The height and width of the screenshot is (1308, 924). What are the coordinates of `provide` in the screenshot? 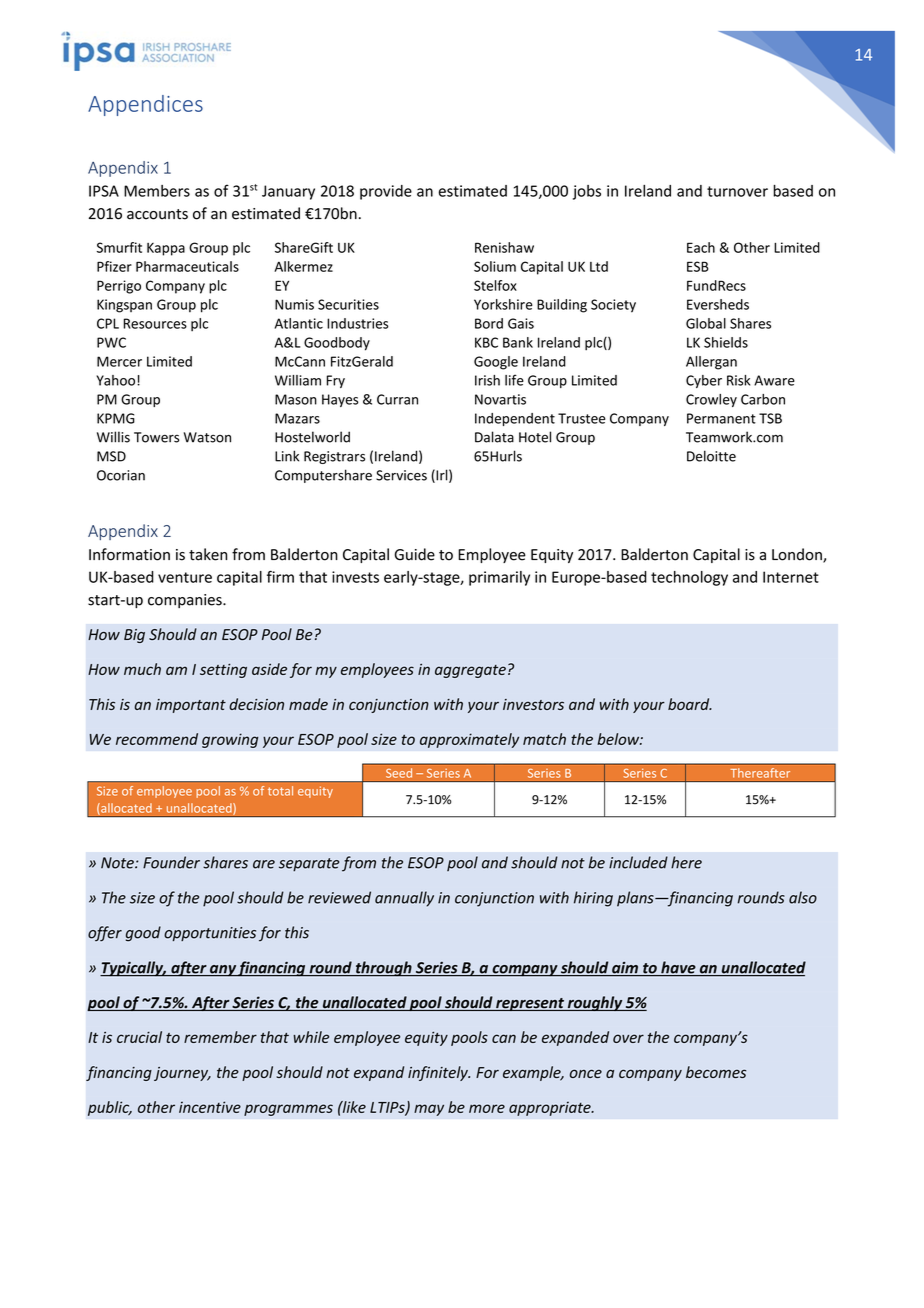 It's located at (386, 192).
